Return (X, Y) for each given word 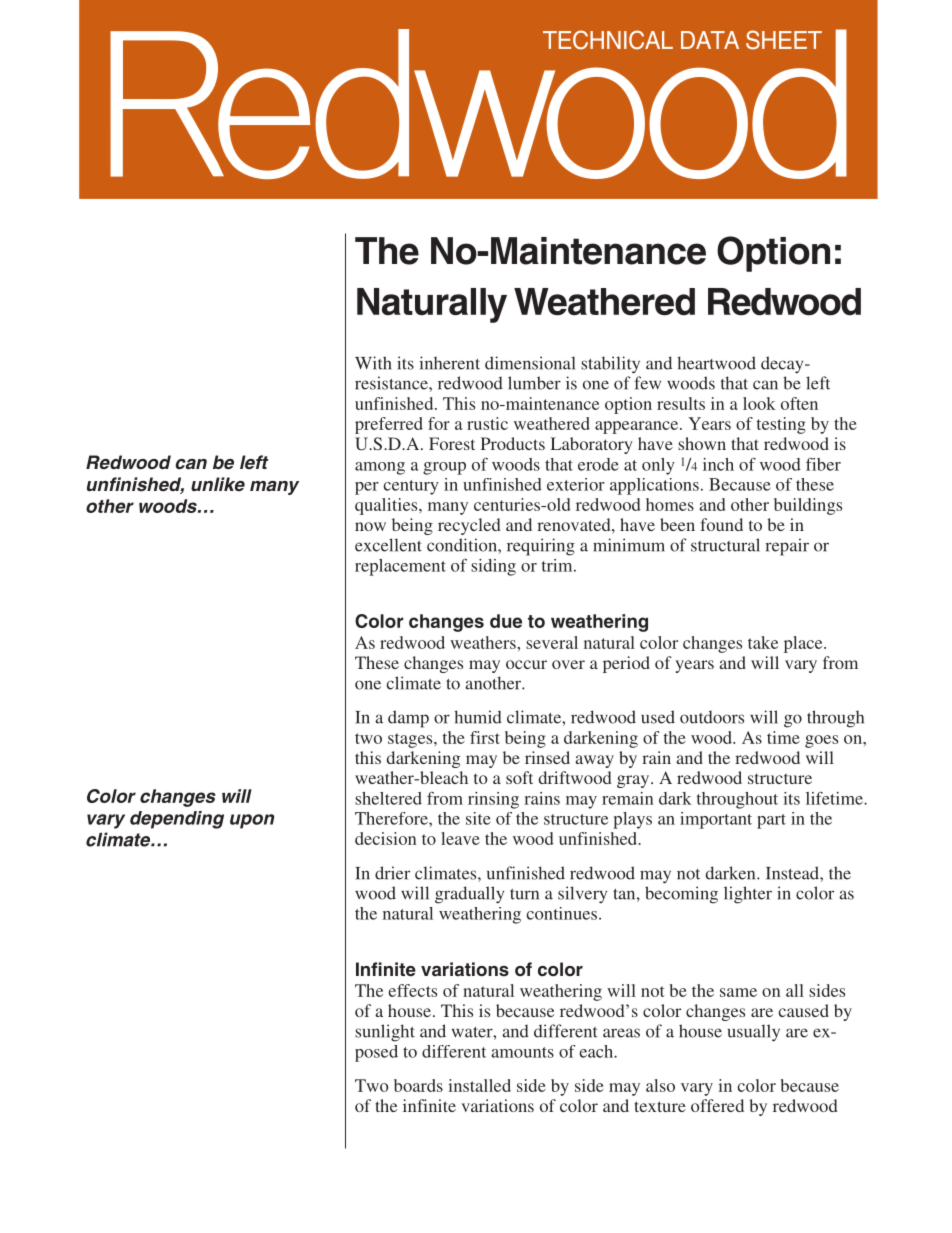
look (759, 403)
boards (418, 1085)
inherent (449, 363)
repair (787, 547)
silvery (582, 895)
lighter (748, 895)
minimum (629, 545)
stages (411, 740)
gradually (469, 895)
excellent (388, 545)
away (594, 761)
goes (821, 741)
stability (610, 365)
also (660, 1085)
